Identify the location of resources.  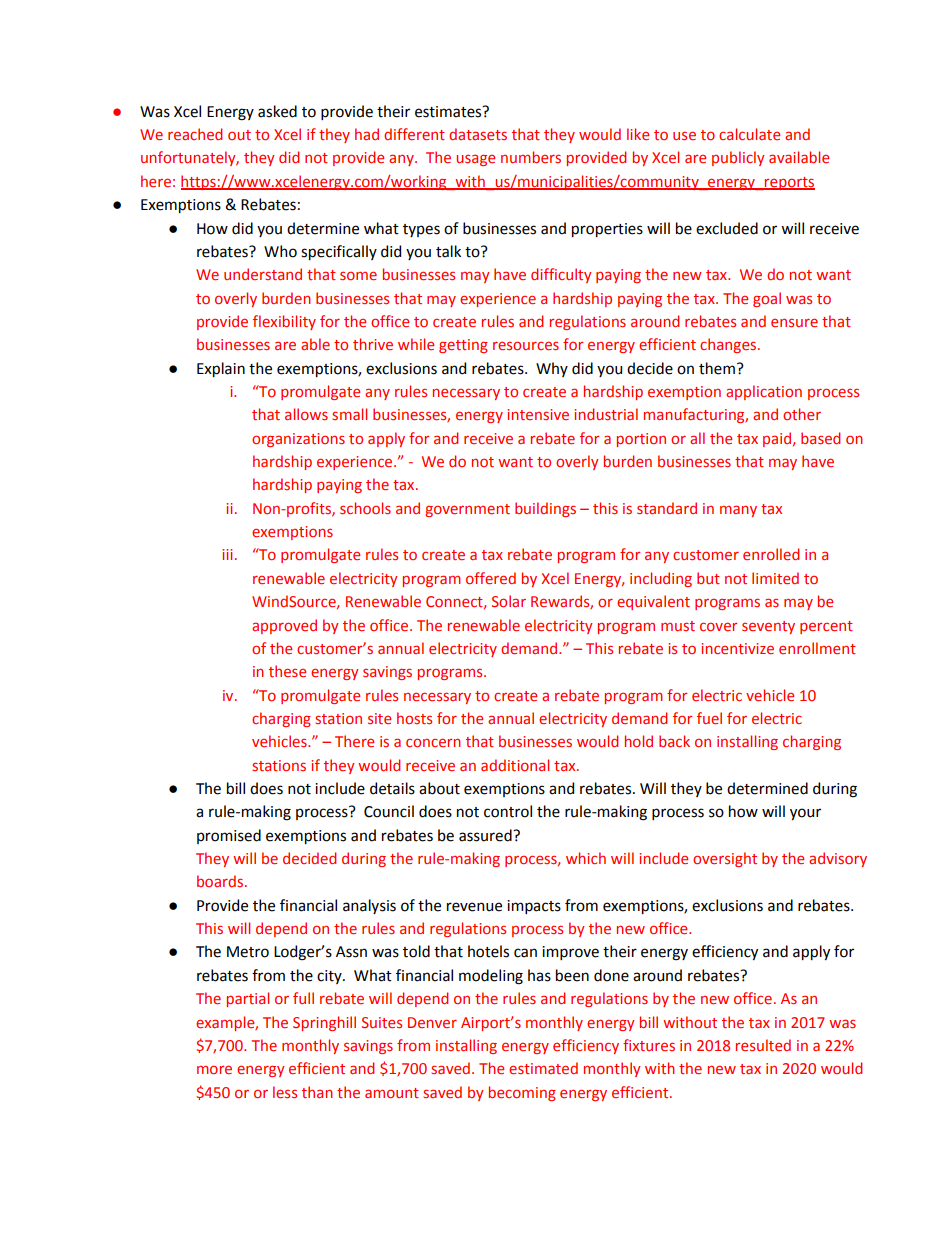
(526, 345).
